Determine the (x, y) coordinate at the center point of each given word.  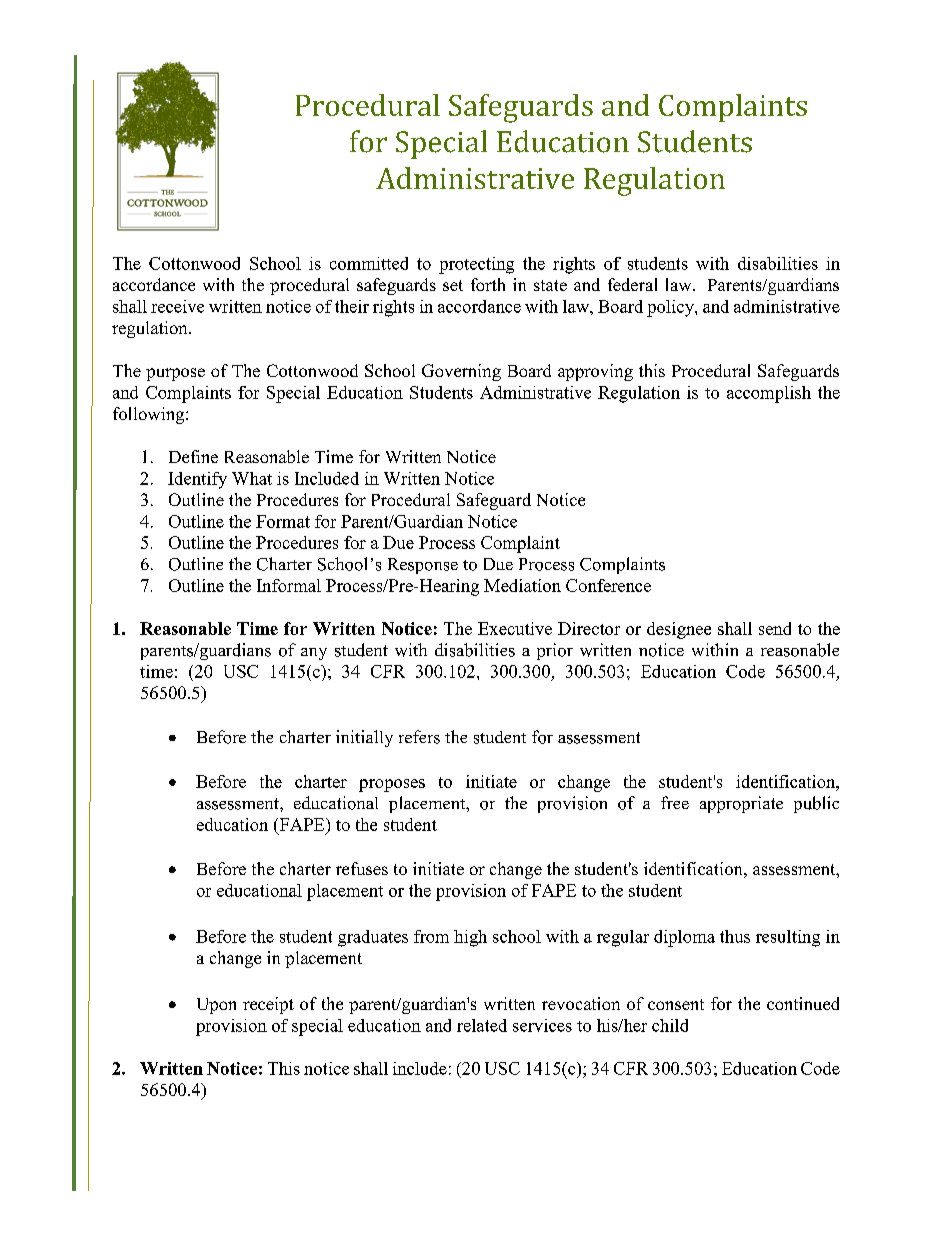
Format (283, 521)
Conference (608, 585)
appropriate (741, 804)
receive (177, 306)
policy (671, 308)
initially (364, 738)
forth (488, 284)
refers (419, 737)
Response (423, 566)
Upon (216, 1006)
